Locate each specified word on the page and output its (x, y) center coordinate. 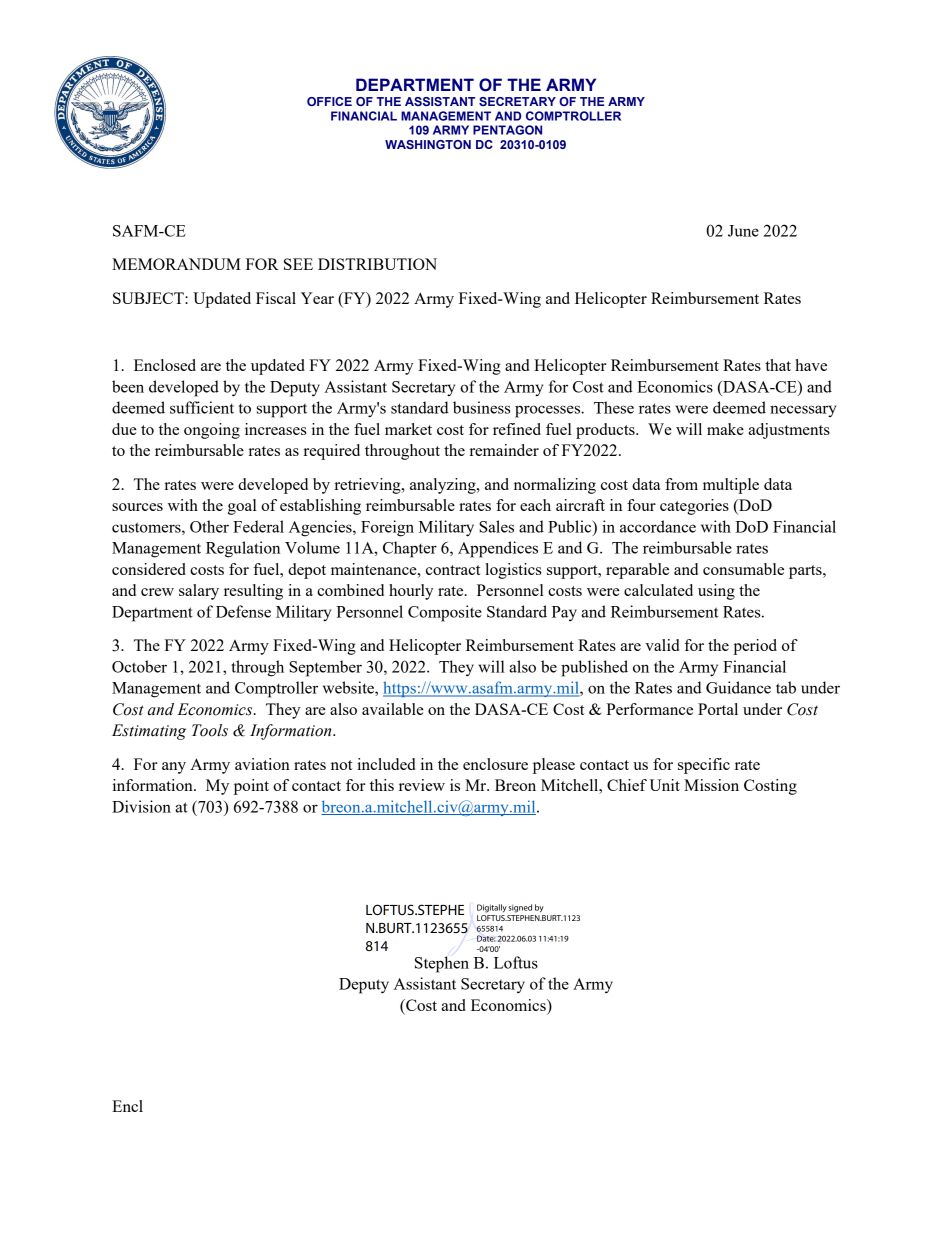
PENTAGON (507, 130)
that (778, 365)
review (422, 785)
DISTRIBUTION (377, 264)
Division (141, 806)
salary (199, 592)
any (174, 768)
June (743, 231)
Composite (445, 613)
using (716, 592)
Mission (711, 785)
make (725, 429)
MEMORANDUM (176, 264)
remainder (504, 450)
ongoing (212, 431)
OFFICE (329, 101)
